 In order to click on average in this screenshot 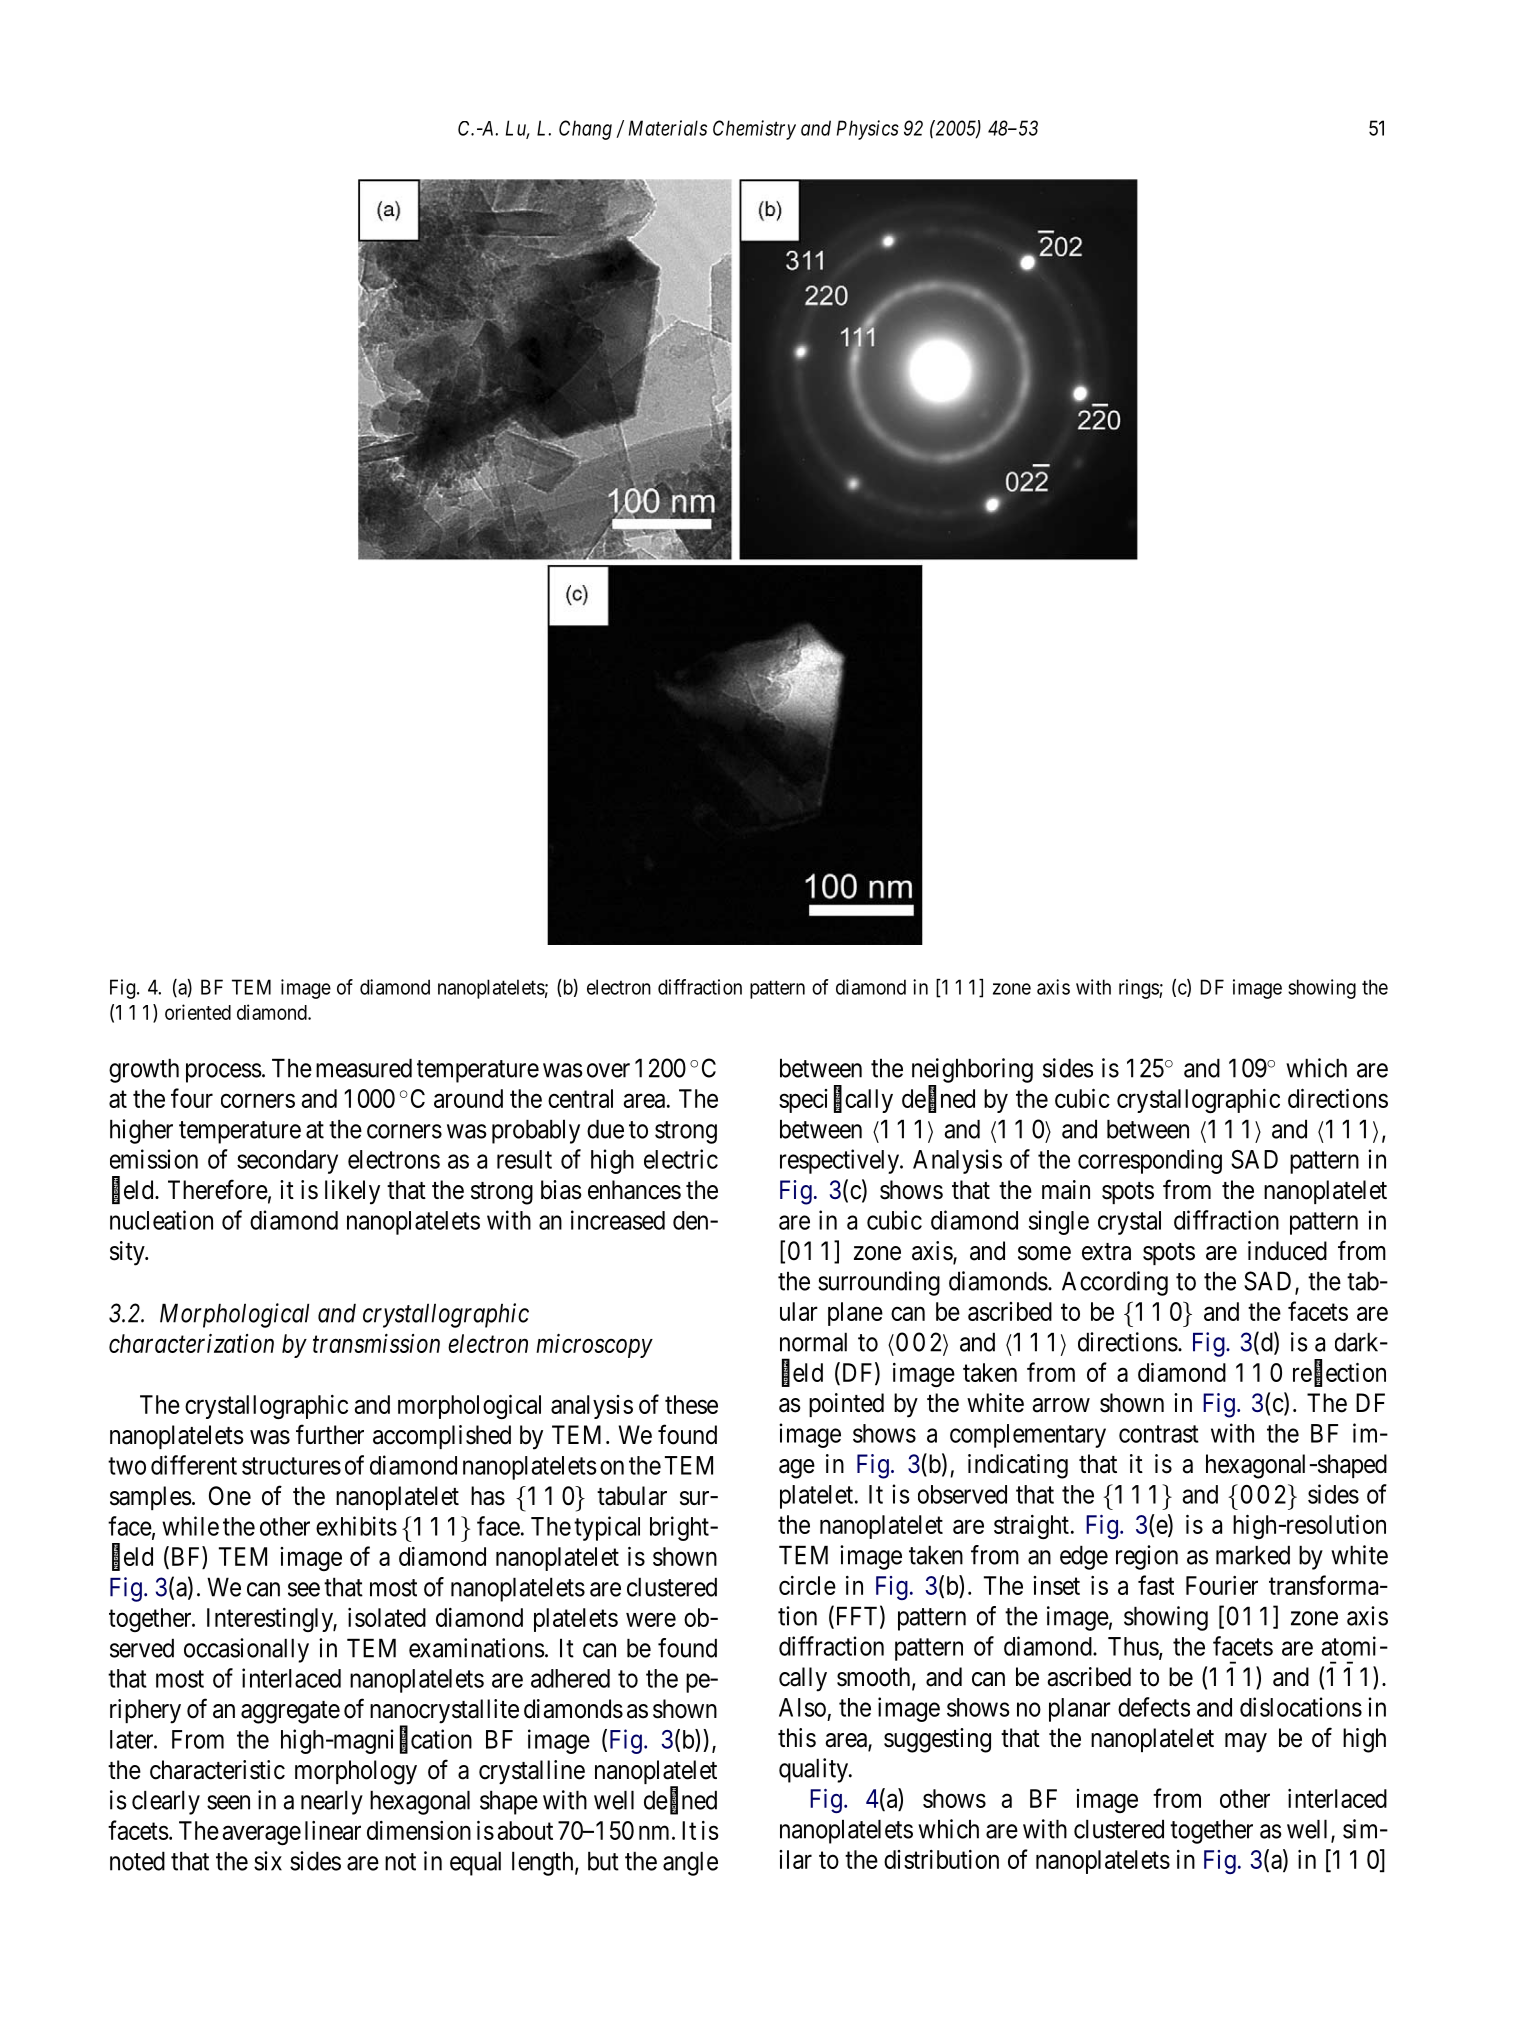, I will do `click(262, 1835)`.
